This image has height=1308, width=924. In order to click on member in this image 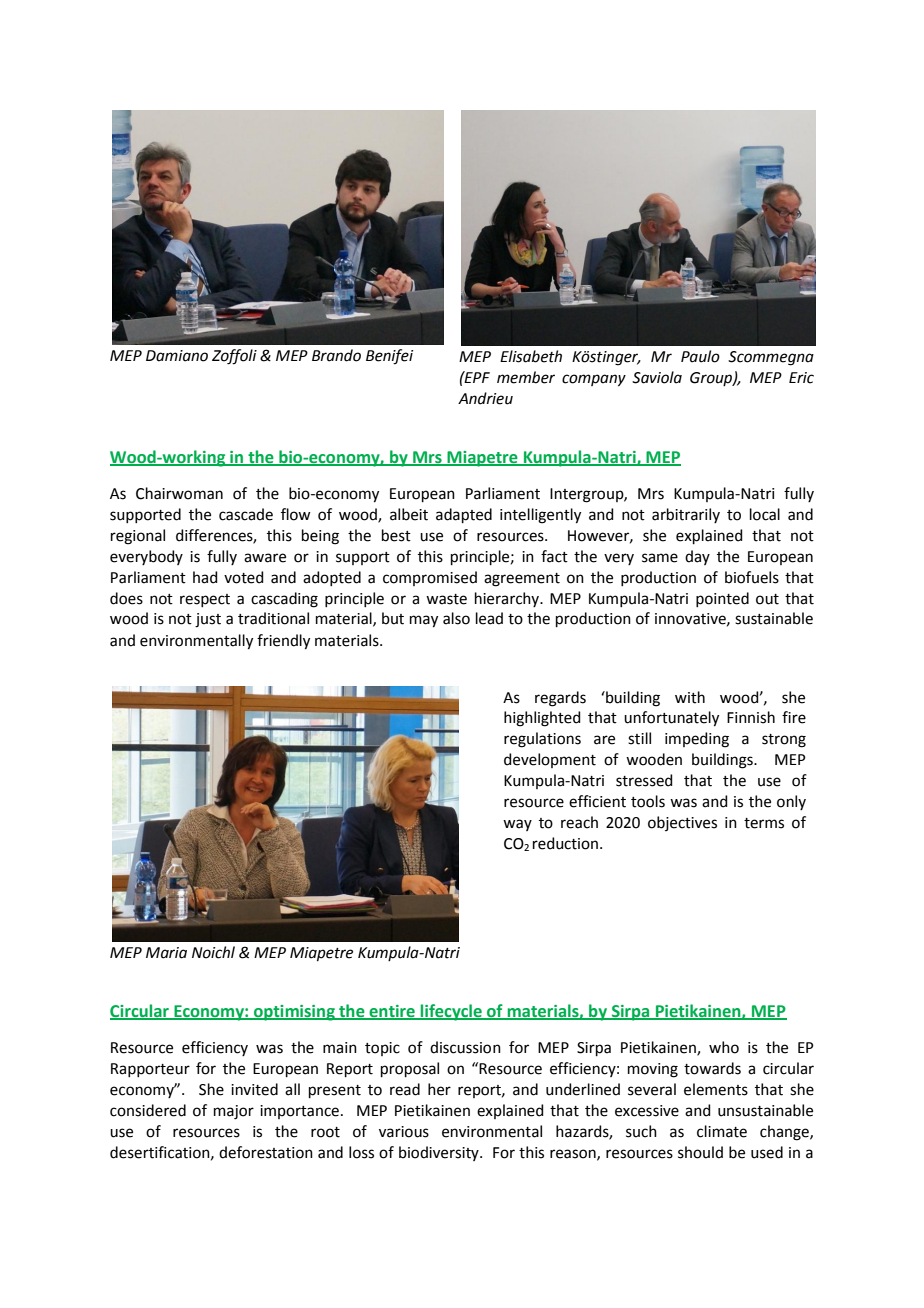, I will do `click(526, 377)`.
